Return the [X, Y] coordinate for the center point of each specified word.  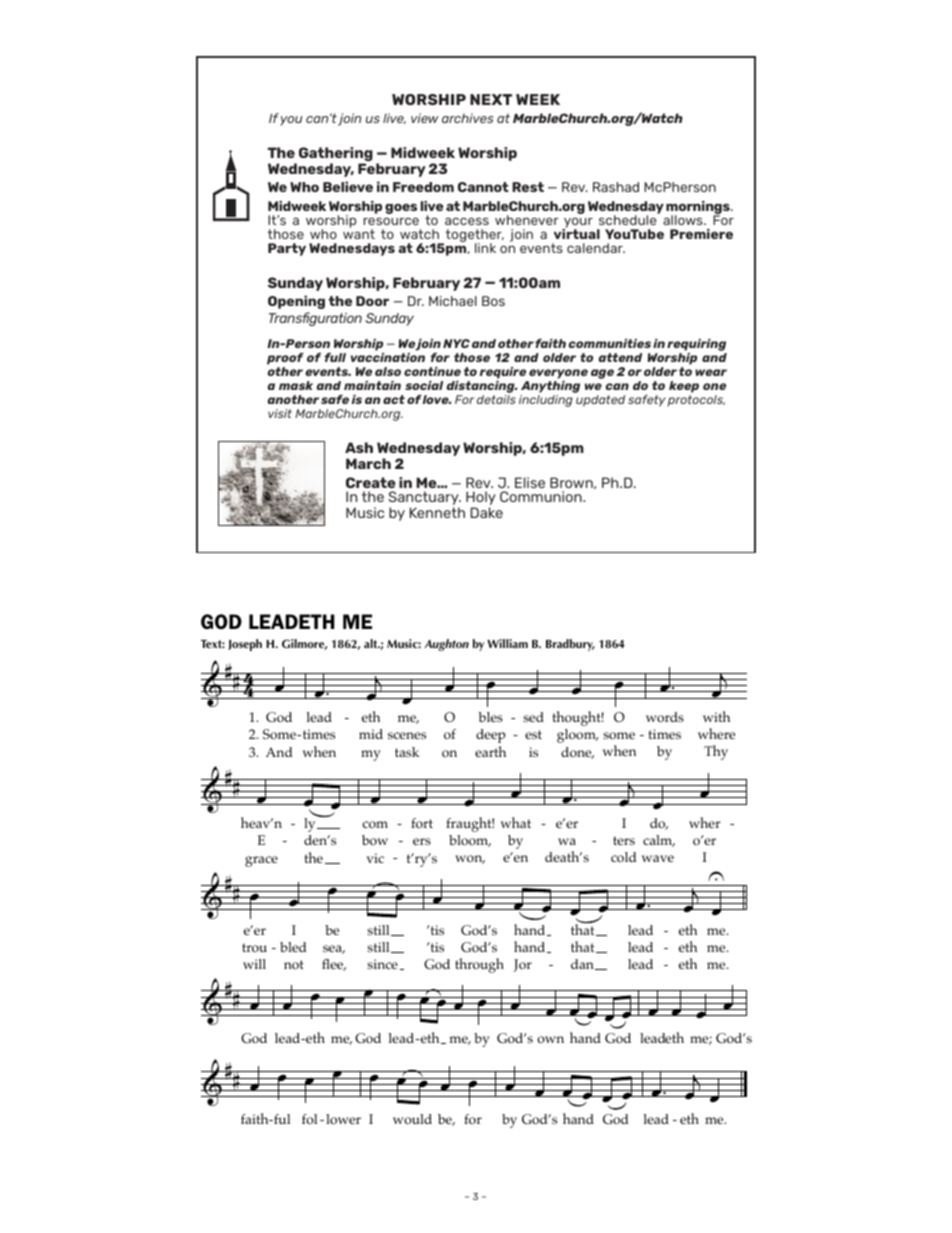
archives [468, 118]
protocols [696, 401]
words [665, 717]
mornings [699, 209]
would [412, 1119]
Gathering [336, 155]
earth [490, 751]
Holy [481, 498]
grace [261, 861]
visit [280, 413]
